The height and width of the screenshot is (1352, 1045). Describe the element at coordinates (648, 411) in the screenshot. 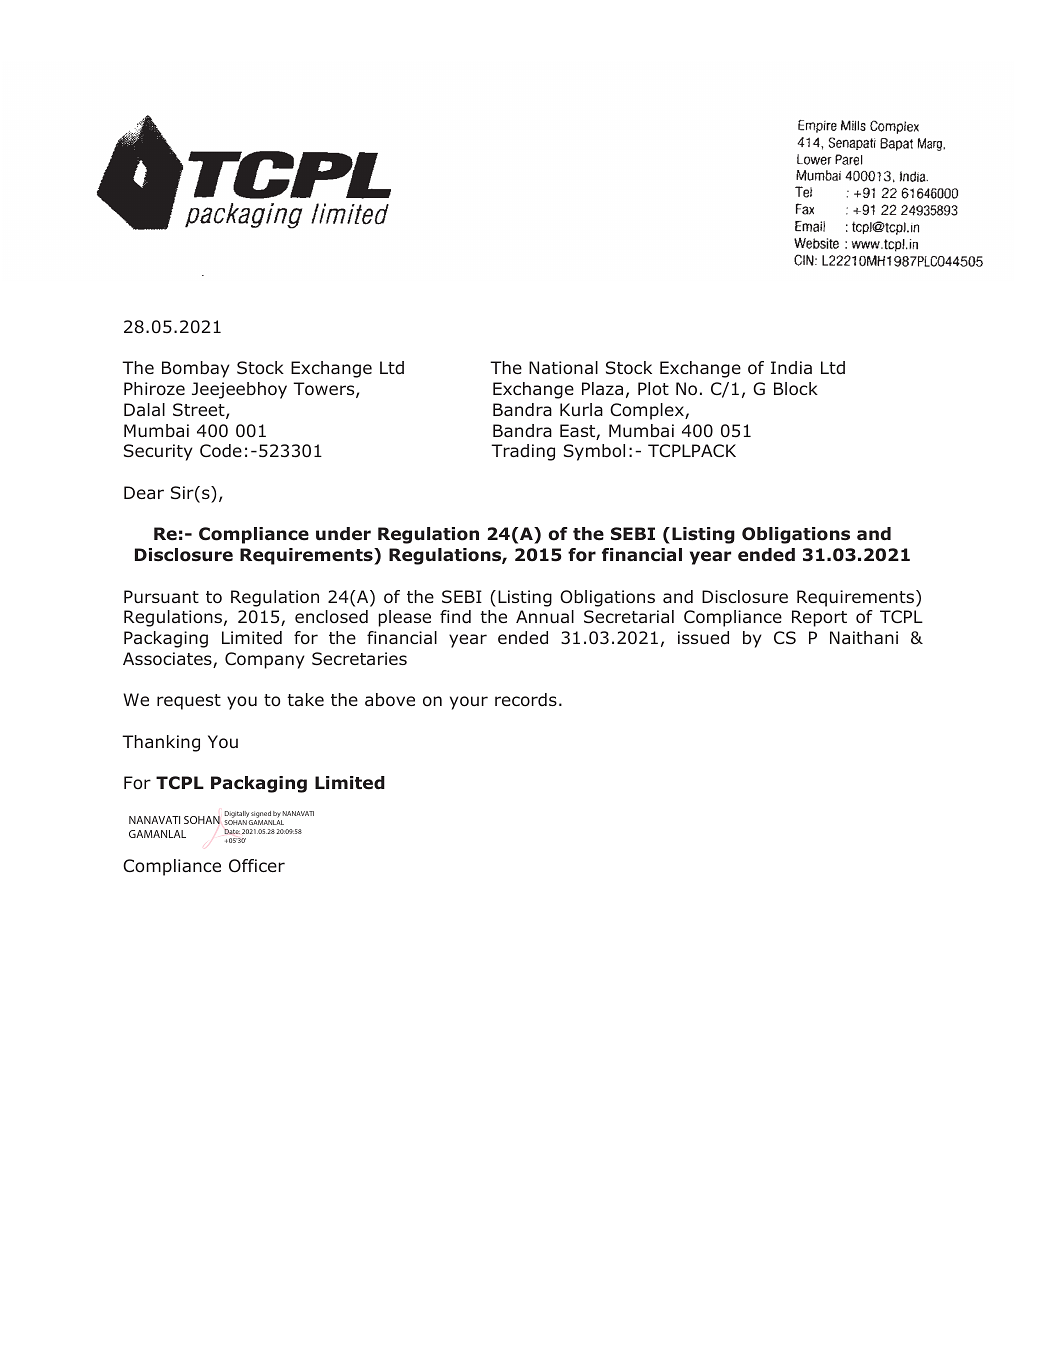

I see `Complex` at that location.
